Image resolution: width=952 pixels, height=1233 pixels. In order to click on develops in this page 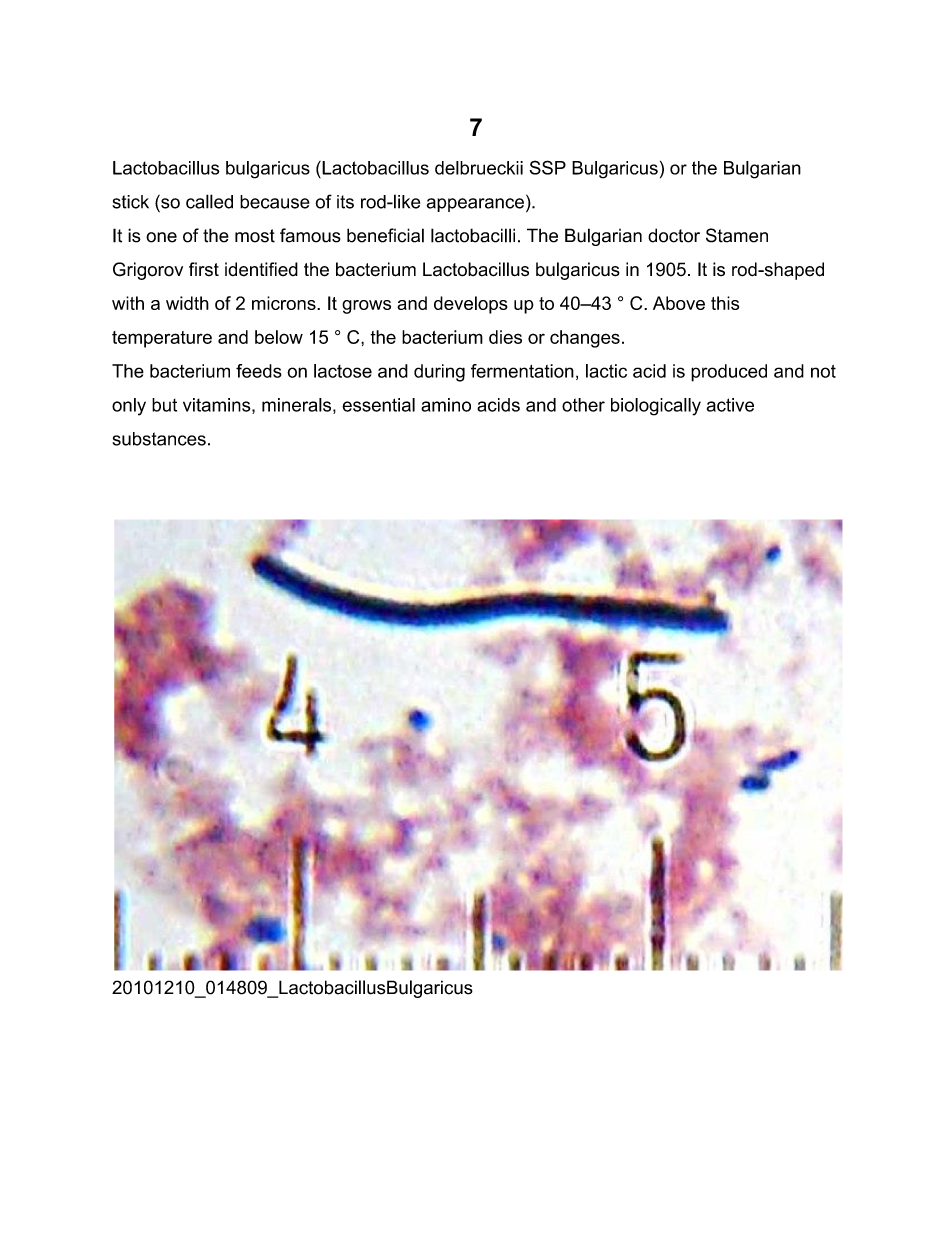, I will do `click(471, 305)`.
